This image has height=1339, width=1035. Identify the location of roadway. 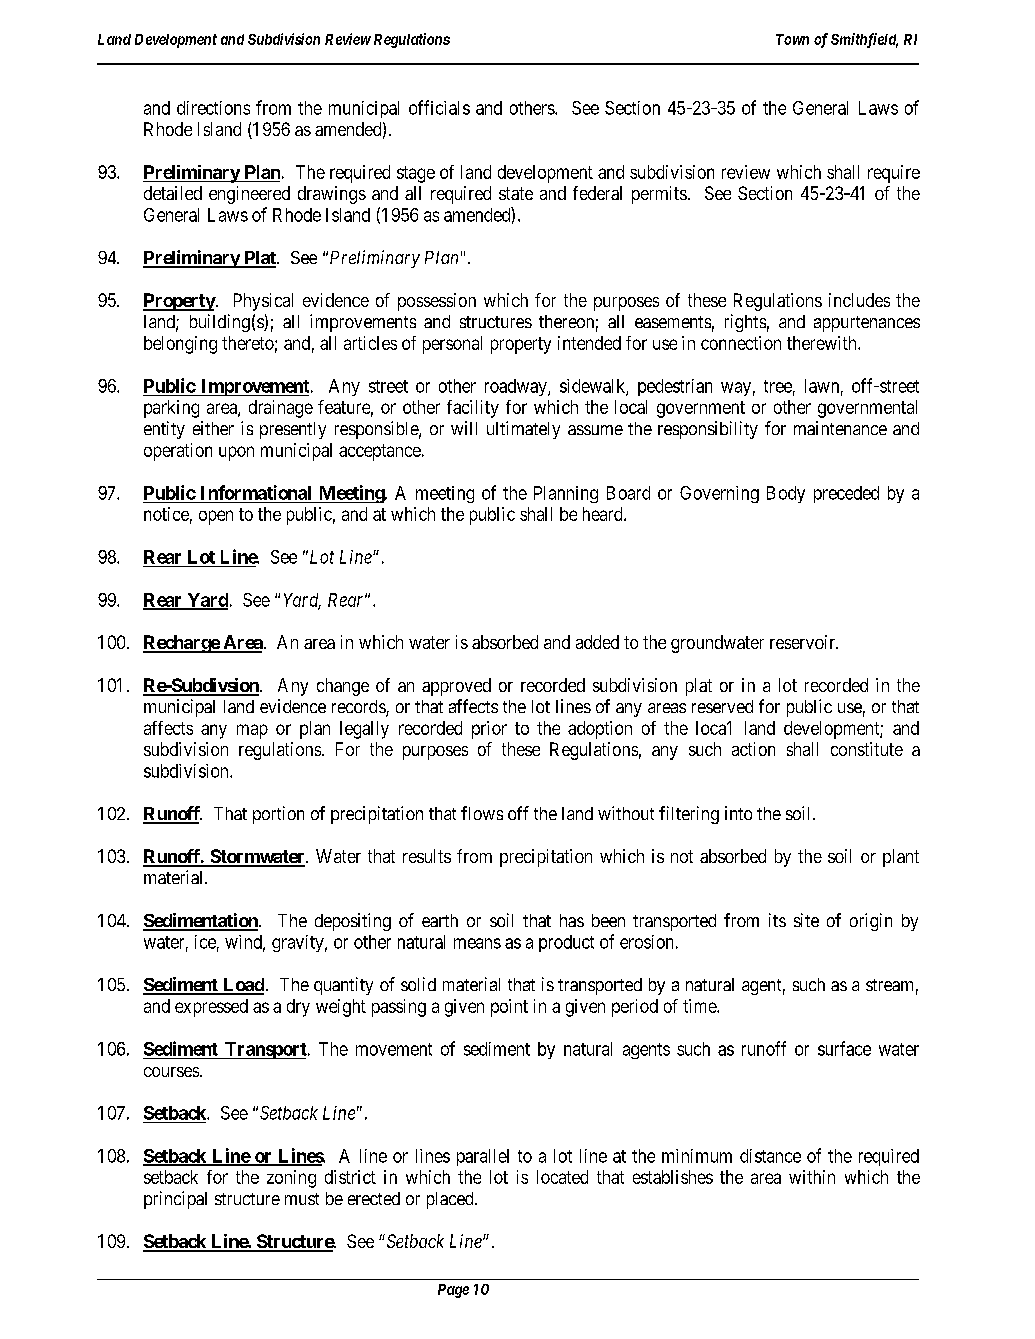
(517, 387).
